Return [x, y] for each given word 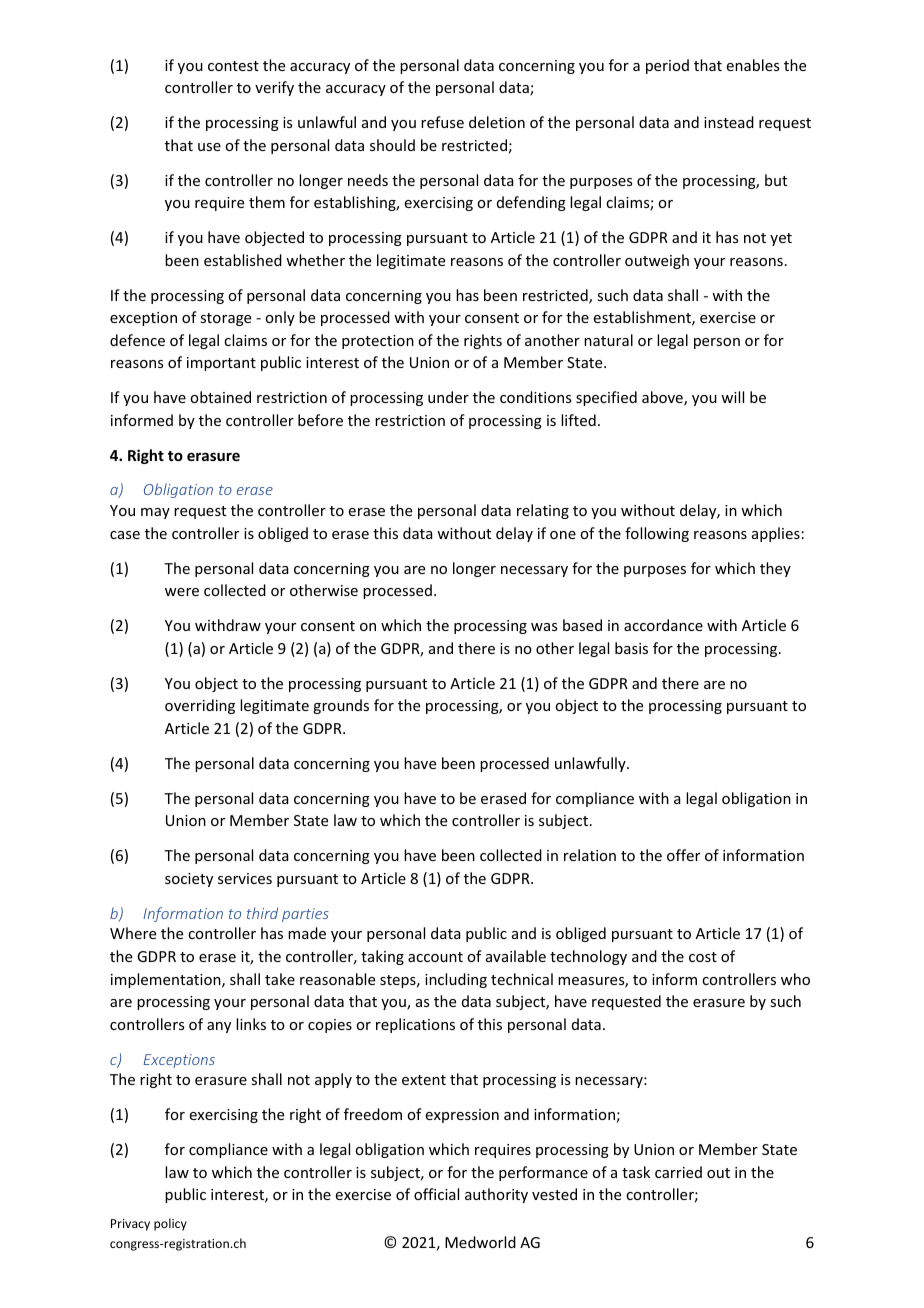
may [155, 513]
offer [683, 855]
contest [233, 66]
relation [590, 855]
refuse [442, 122]
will [732, 397]
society [189, 880]
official [436, 1194]
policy [170, 1224]
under [448, 397]
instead [729, 122]
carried [678, 1172]
